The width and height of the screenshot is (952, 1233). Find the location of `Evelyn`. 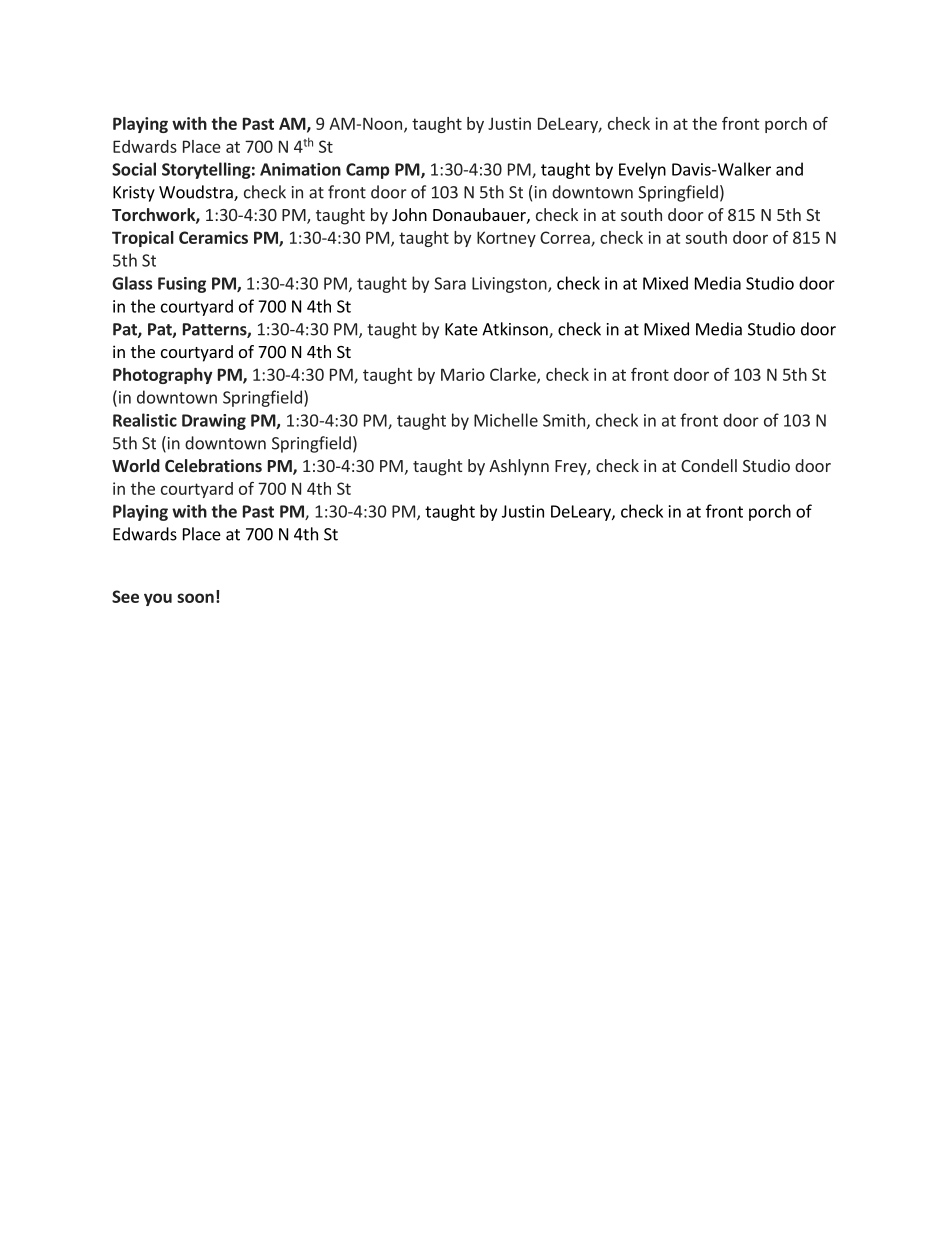

Evelyn is located at coordinates (642, 170).
